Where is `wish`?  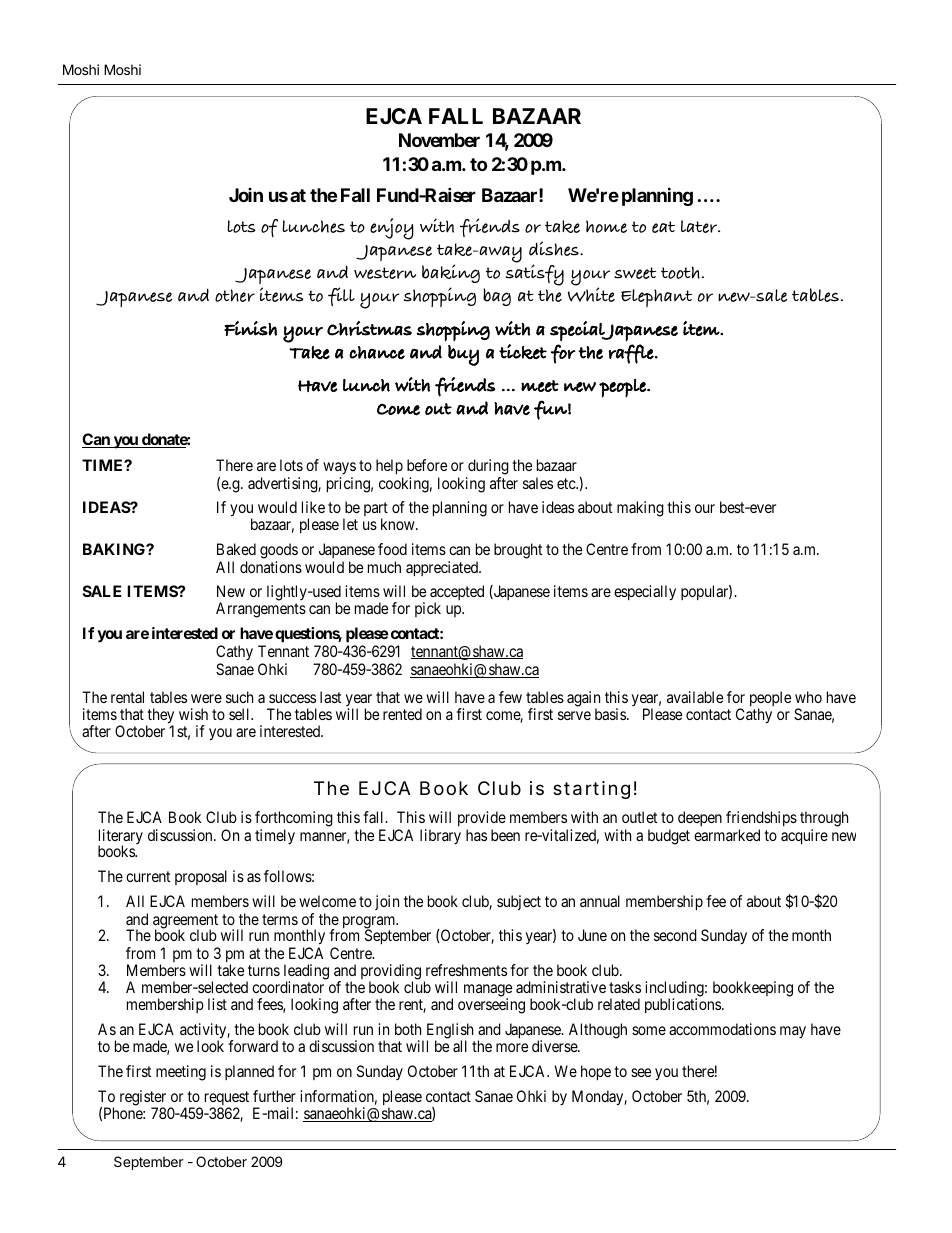 wish is located at coordinates (193, 714).
